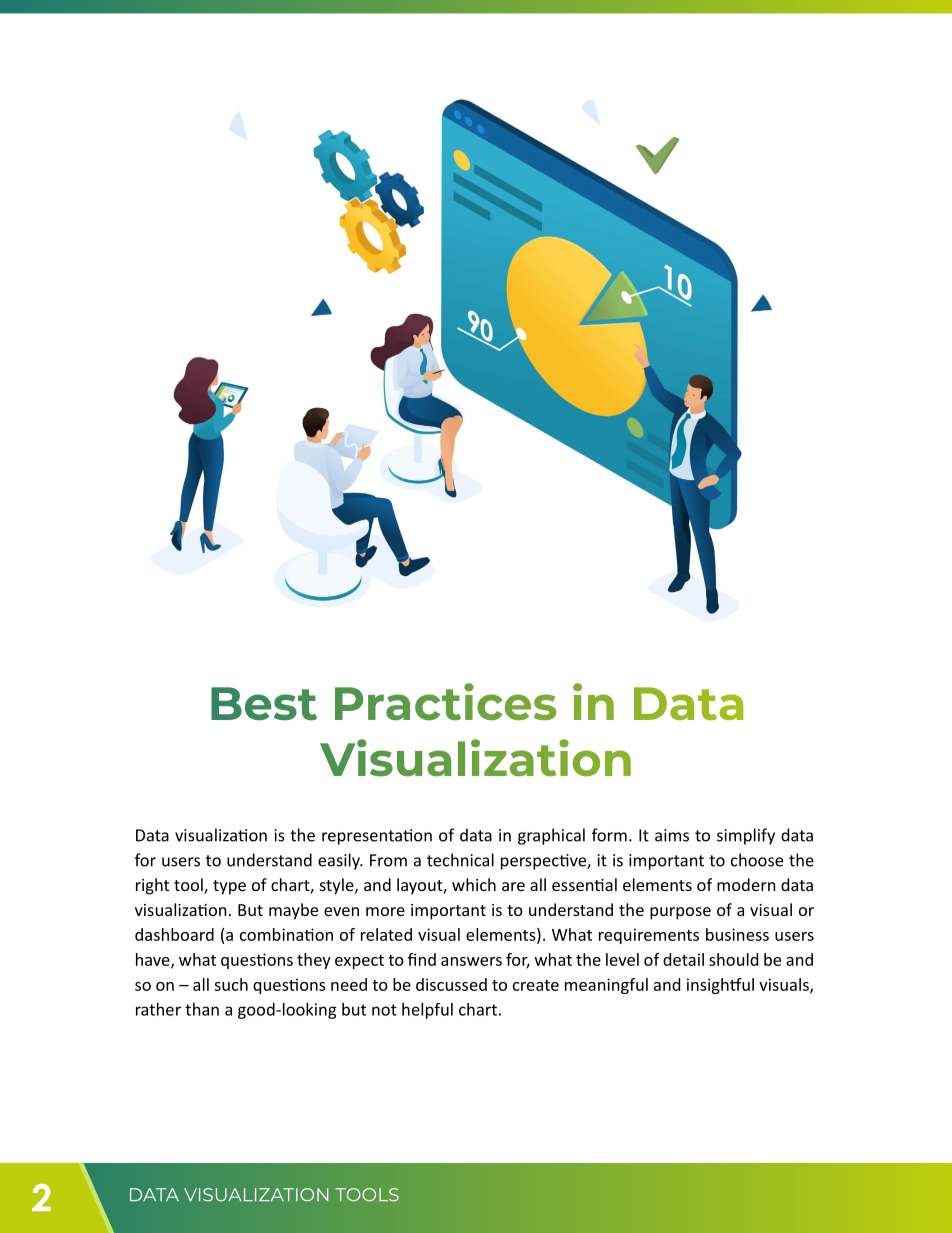  What do you see at coordinates (229, 887) in the document?
I see `type` at bounding box center [229, 887].
